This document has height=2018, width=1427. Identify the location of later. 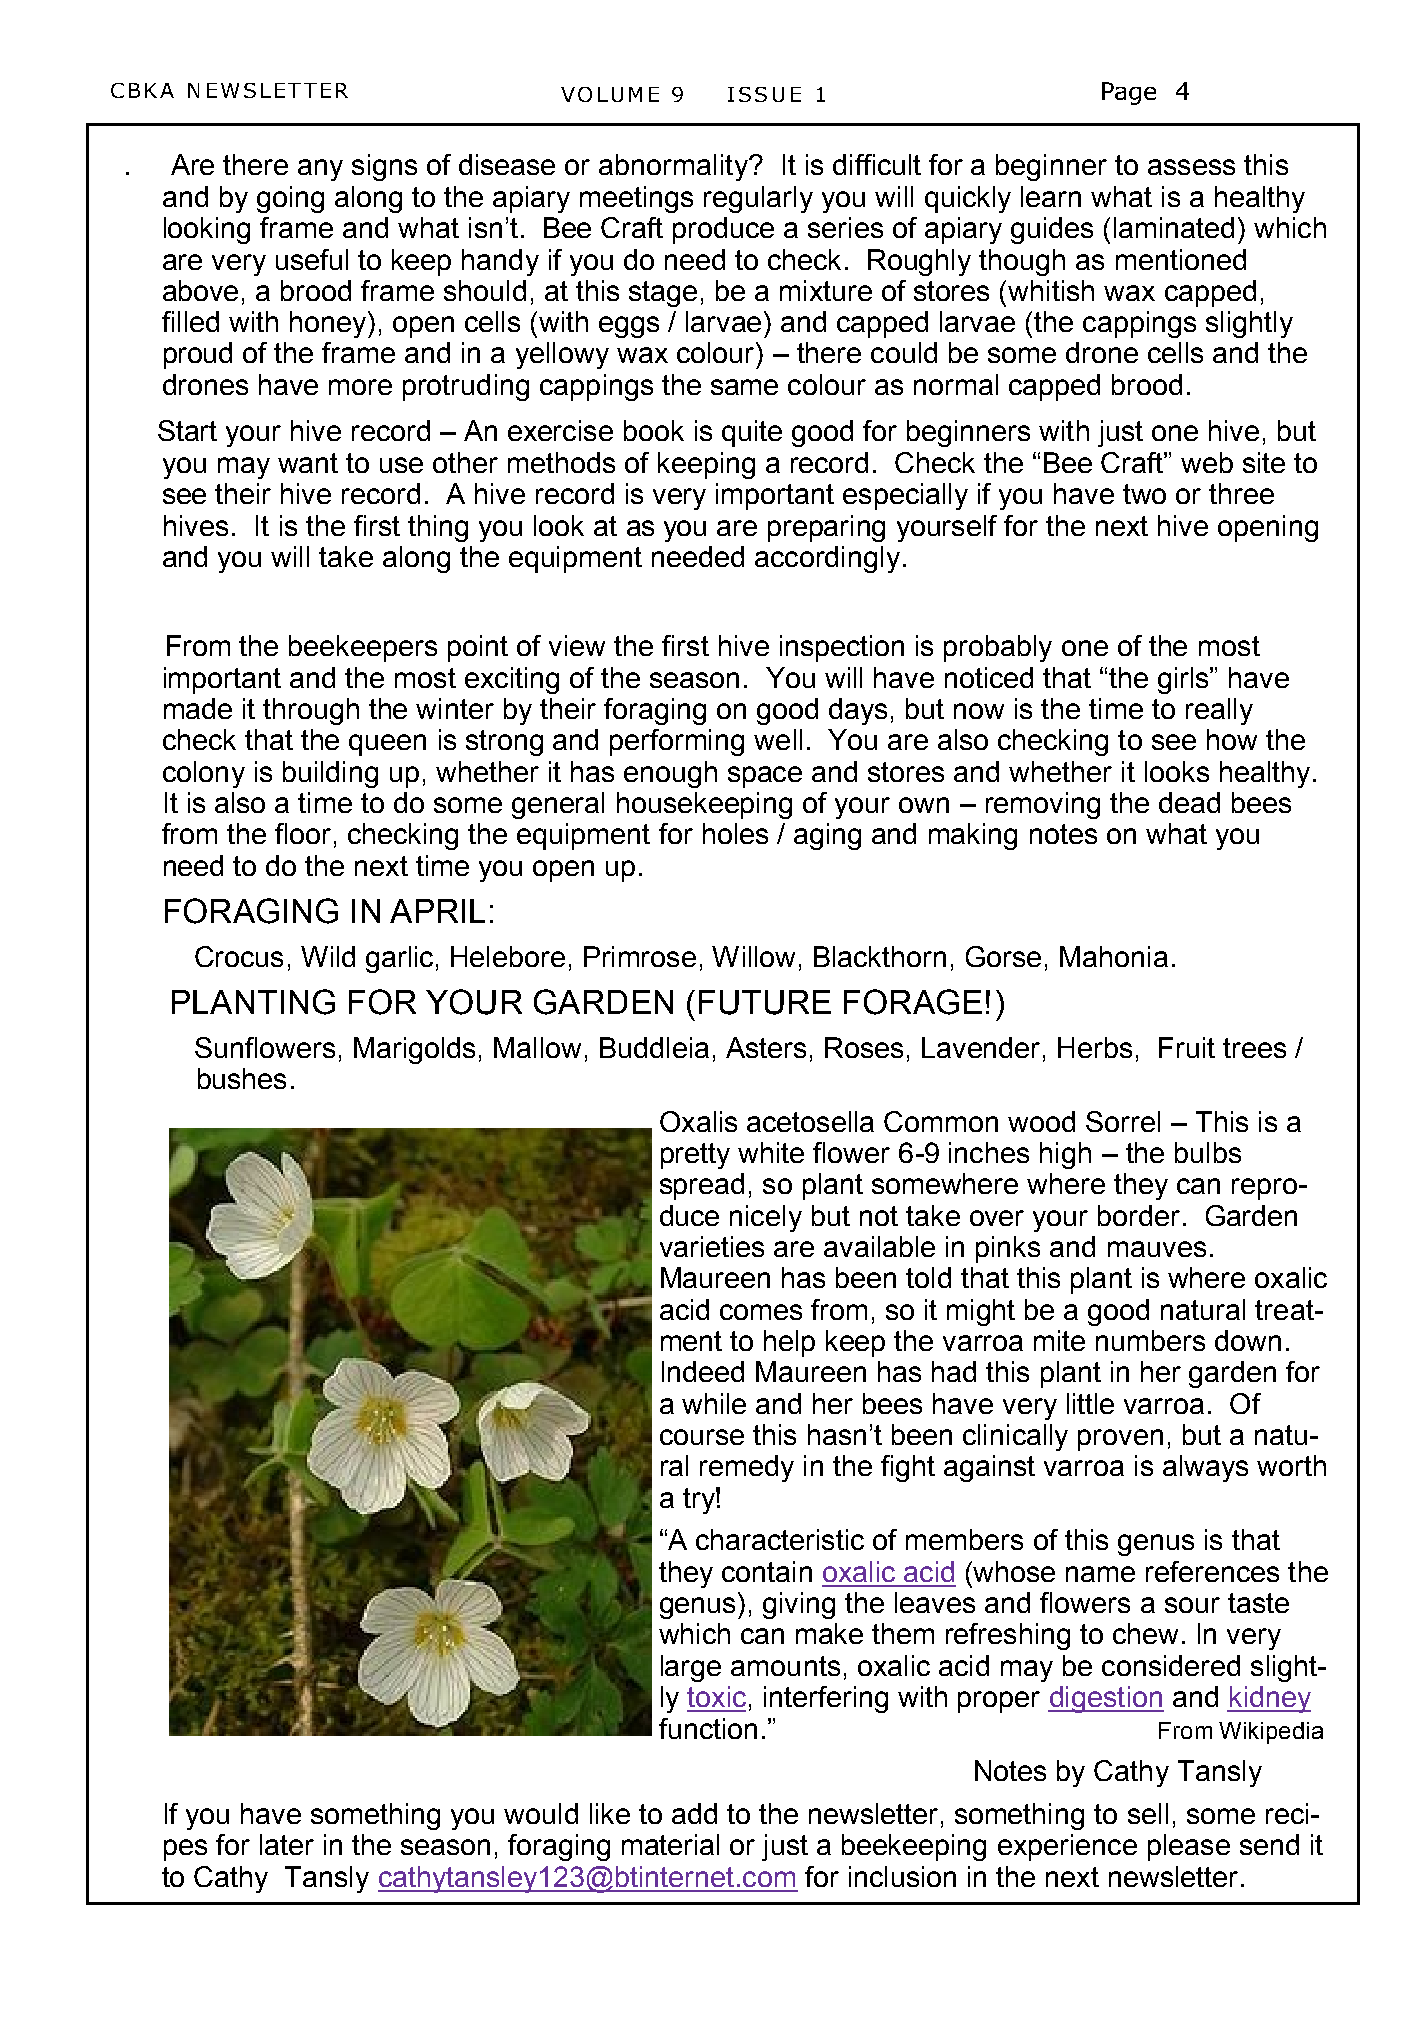
(287, 1844).
